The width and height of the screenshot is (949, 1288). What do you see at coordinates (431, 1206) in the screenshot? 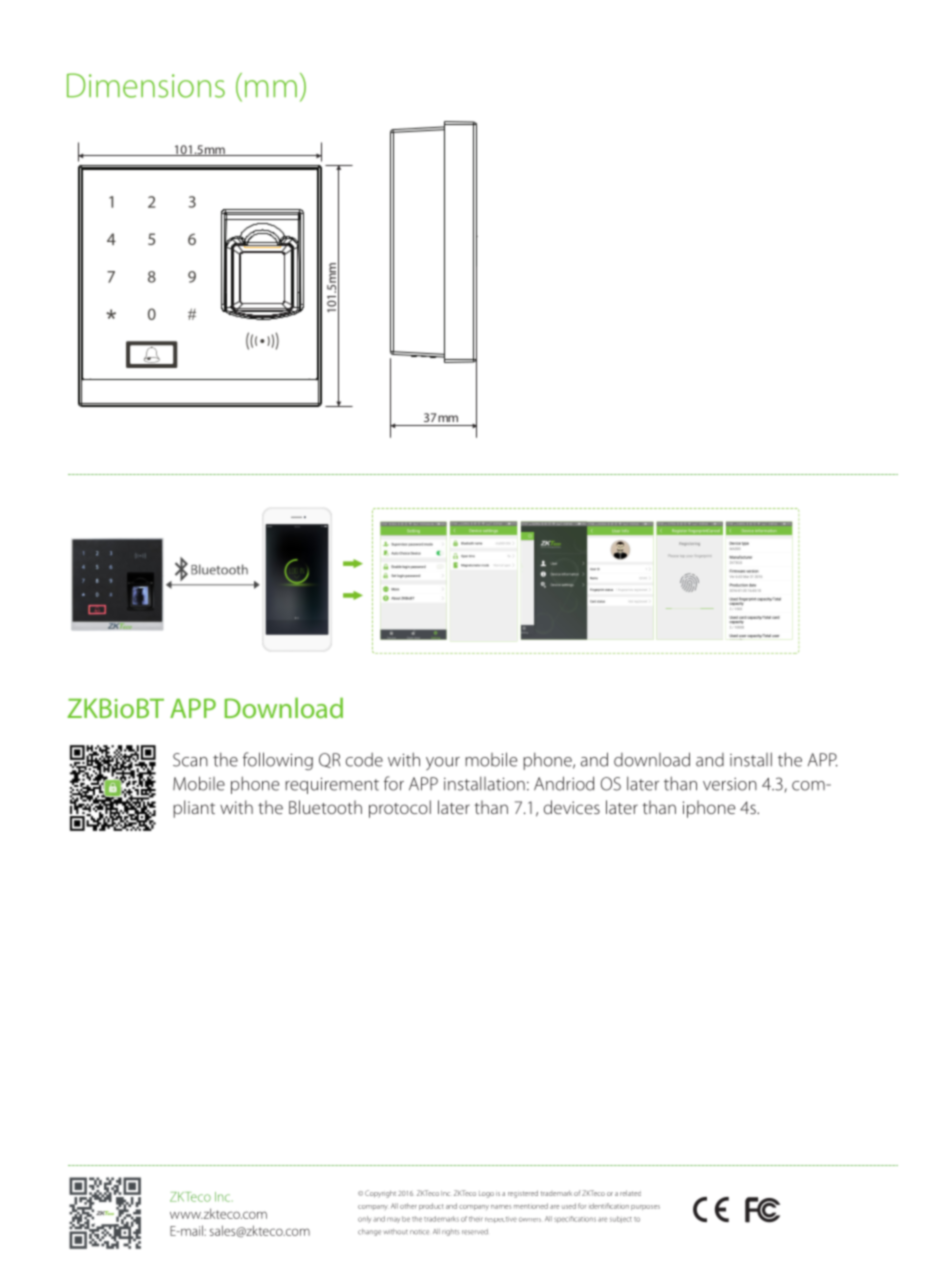
I see `product` at bounding box center [431, 1206].
